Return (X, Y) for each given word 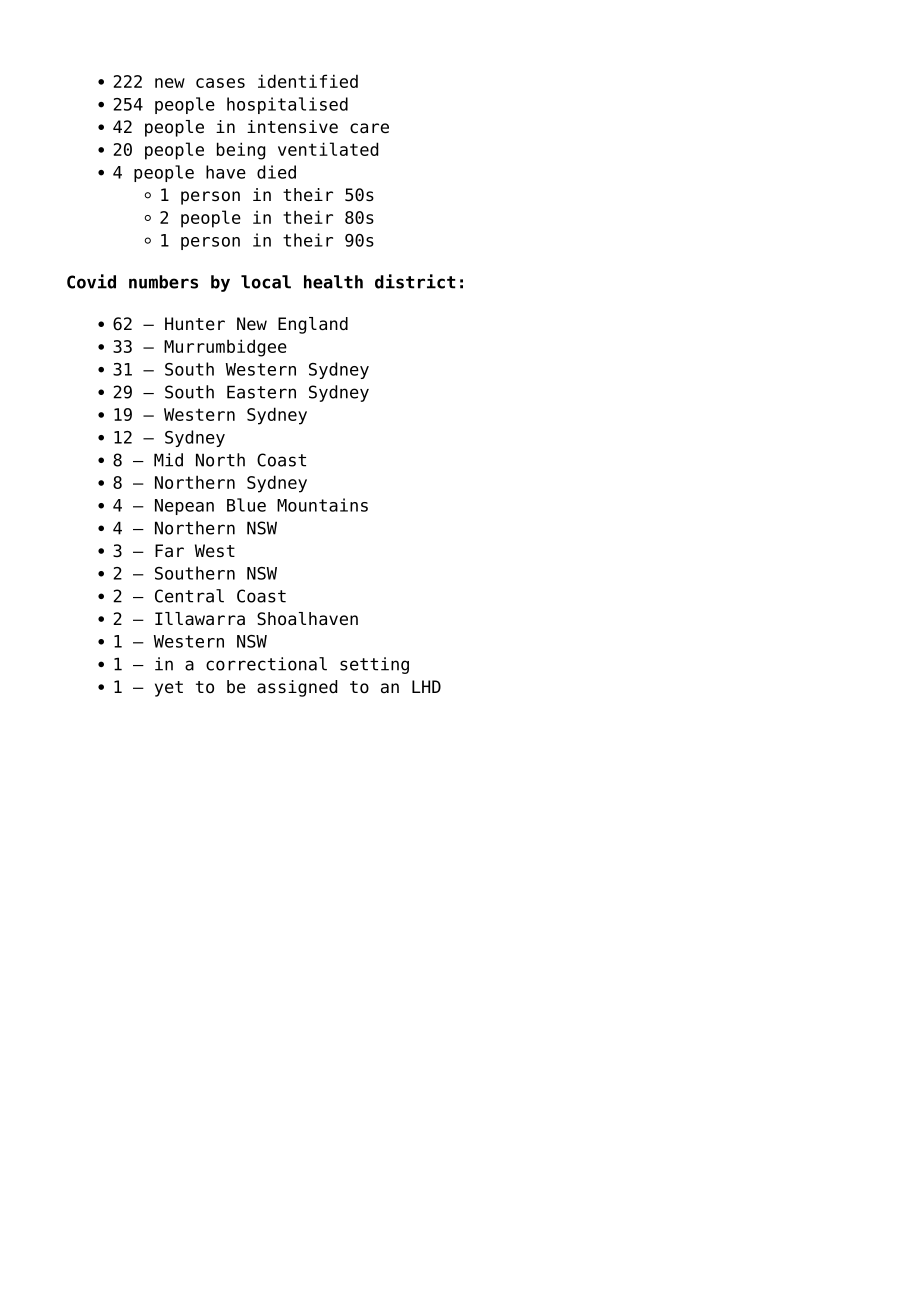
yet (169, 689)
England (313, 325)
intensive (292, 127)
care (369, 128)
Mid (168, 460)
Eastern (261, 392)
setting (374, 665)
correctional (266, 664)
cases (220, 83)
